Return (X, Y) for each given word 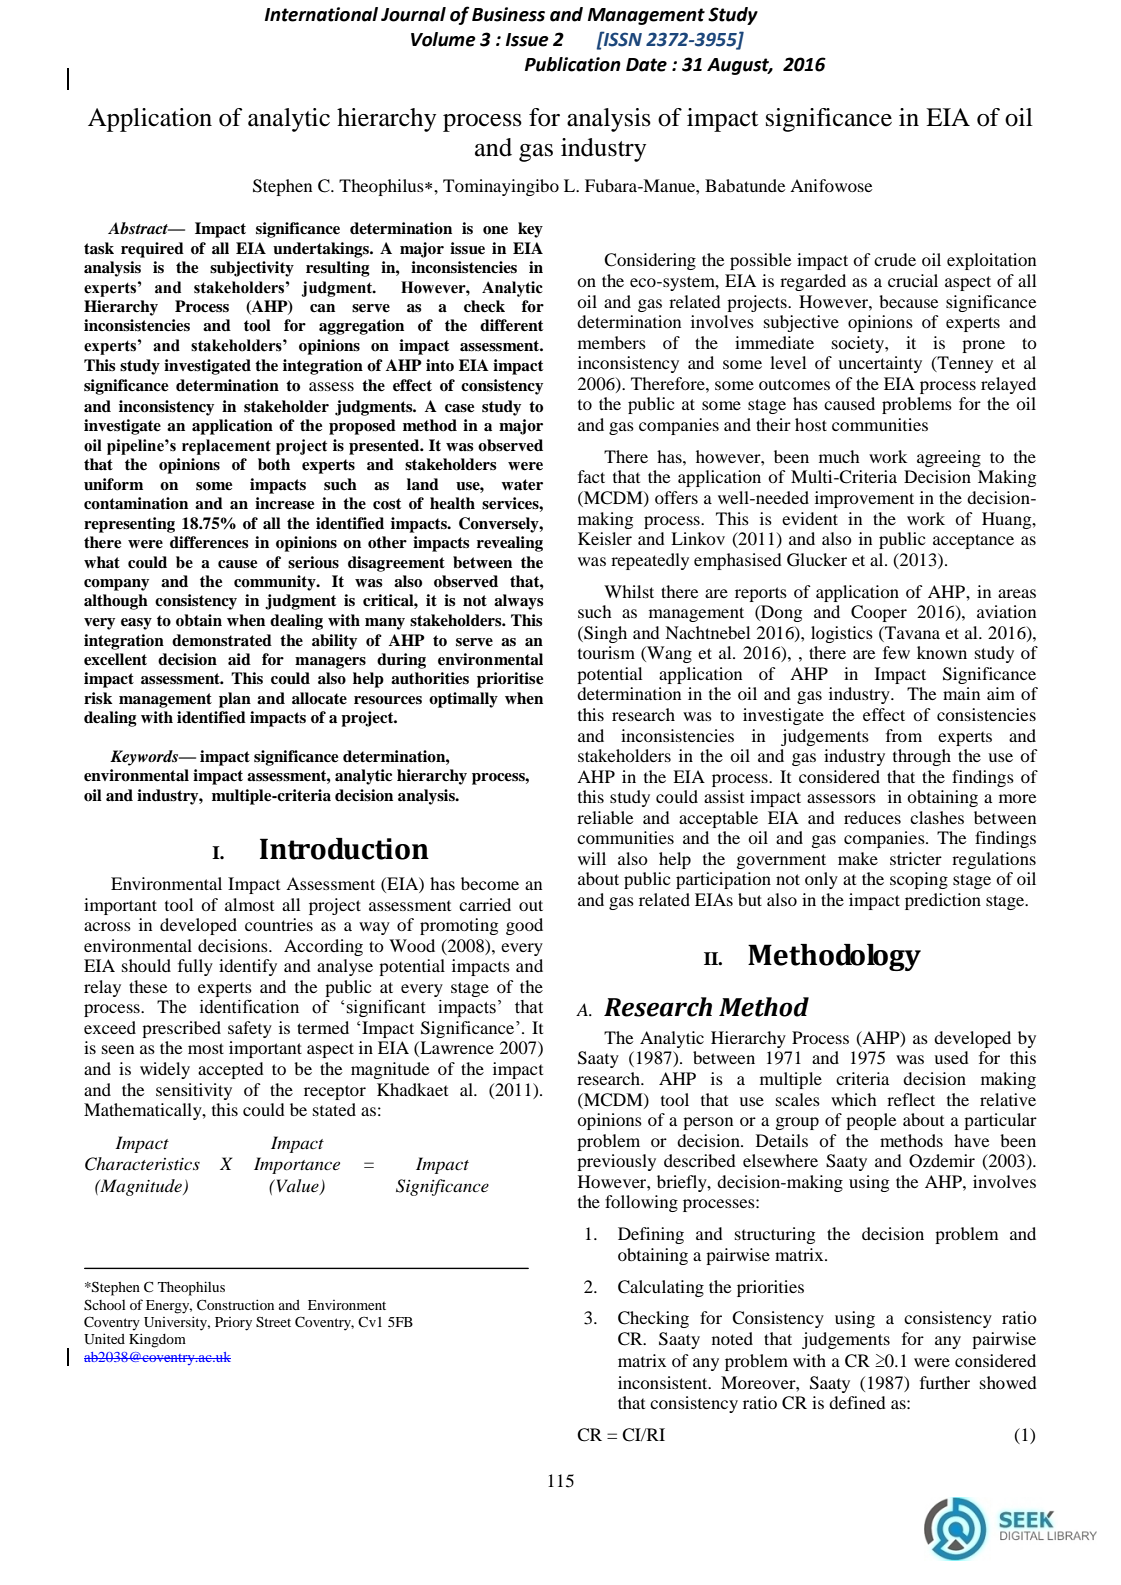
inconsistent (664, 1382)
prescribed (181, 1029)
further (945, 1382)
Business (508, 14)
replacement (226, 447)
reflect (911, 1099)
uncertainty (880, 364)
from (904, 735)
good (524, 926)
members (612, 342)
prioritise (510, 680)
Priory (233, 1324)
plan (235, 700)
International (321, 14)
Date (646, 65)
